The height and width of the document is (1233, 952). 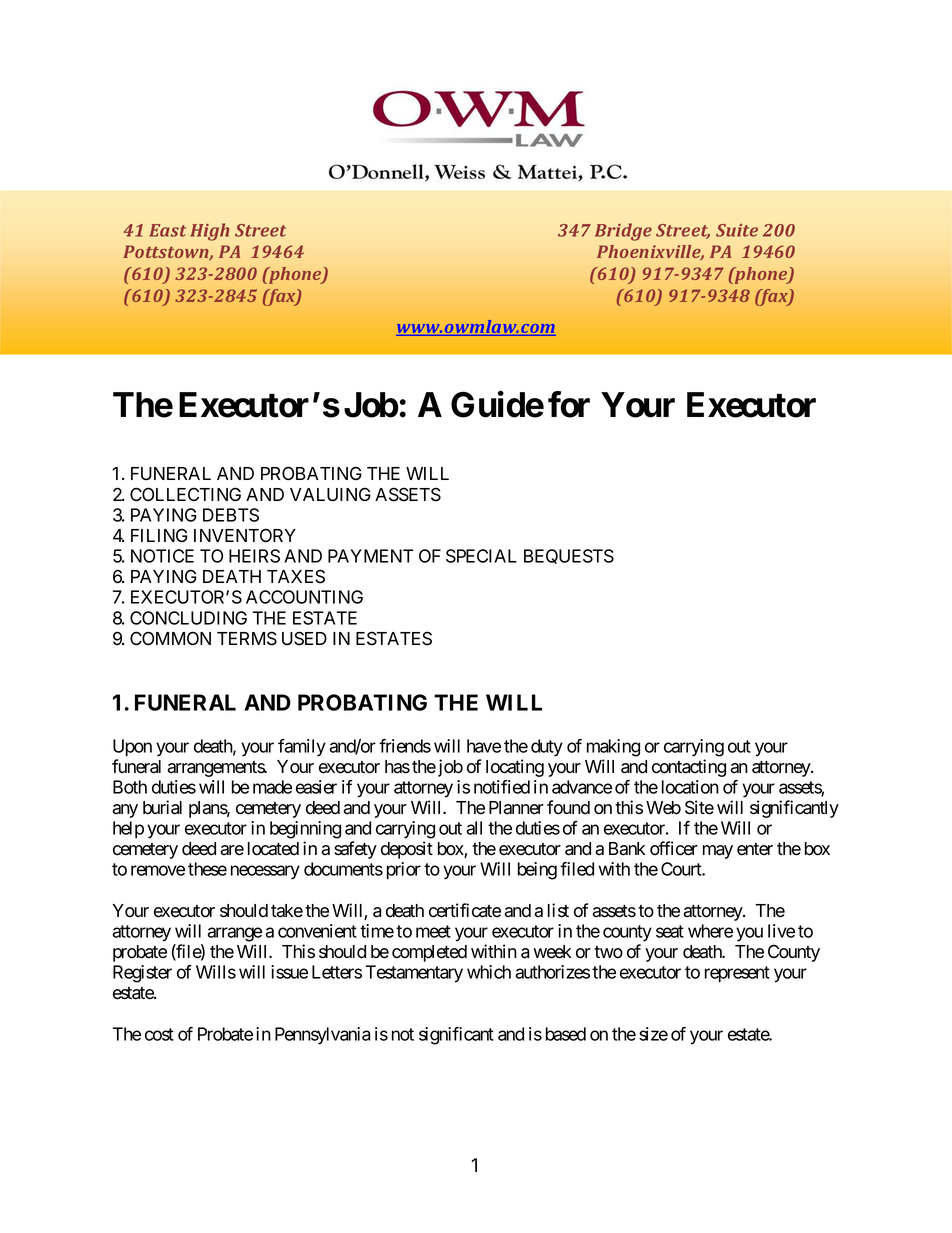 I want to click on SPECIAL, so click(x=481, y=556).
